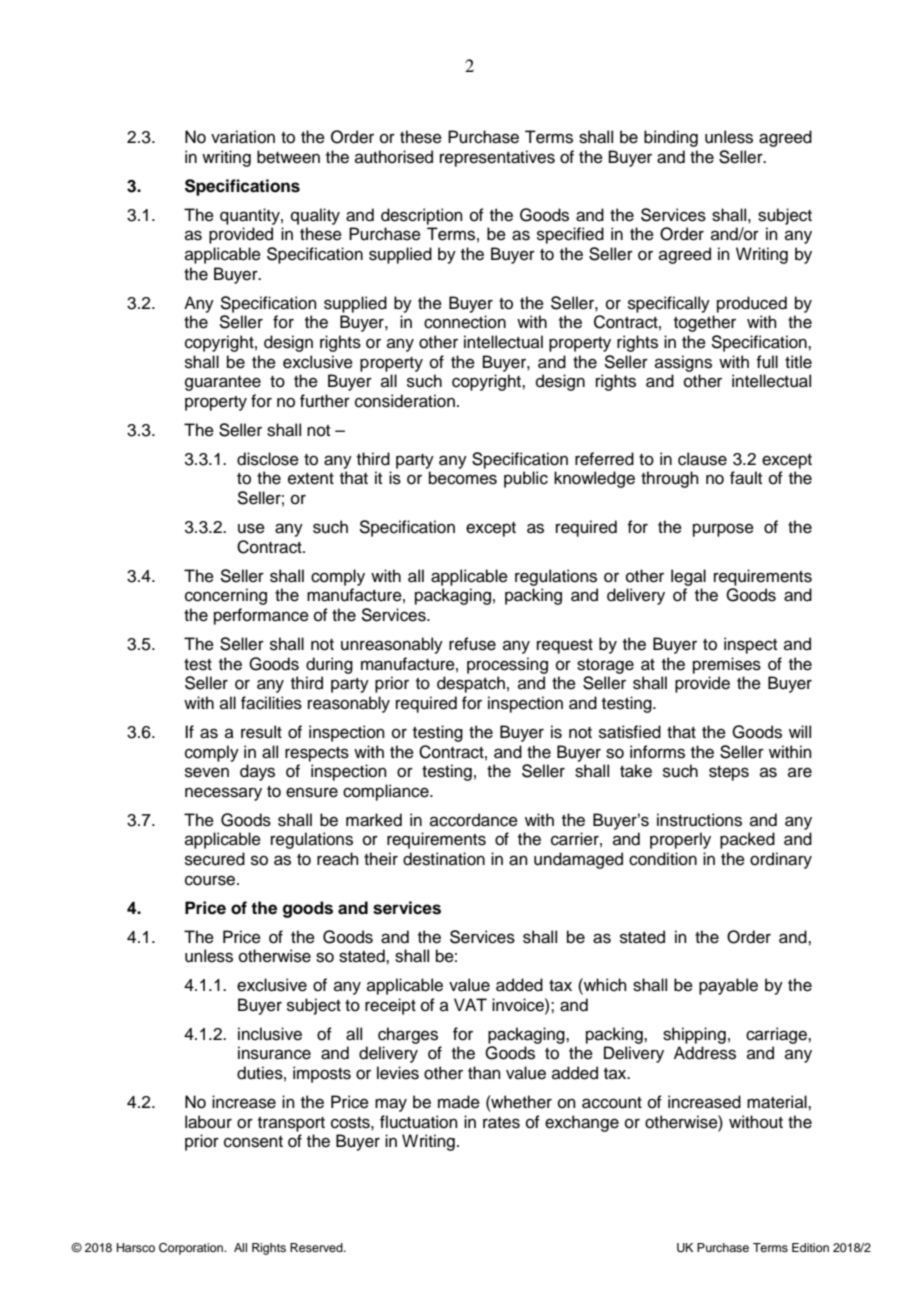 This screenshot has height=1308, width=924. I want to click on binding, so click(671, 138).
